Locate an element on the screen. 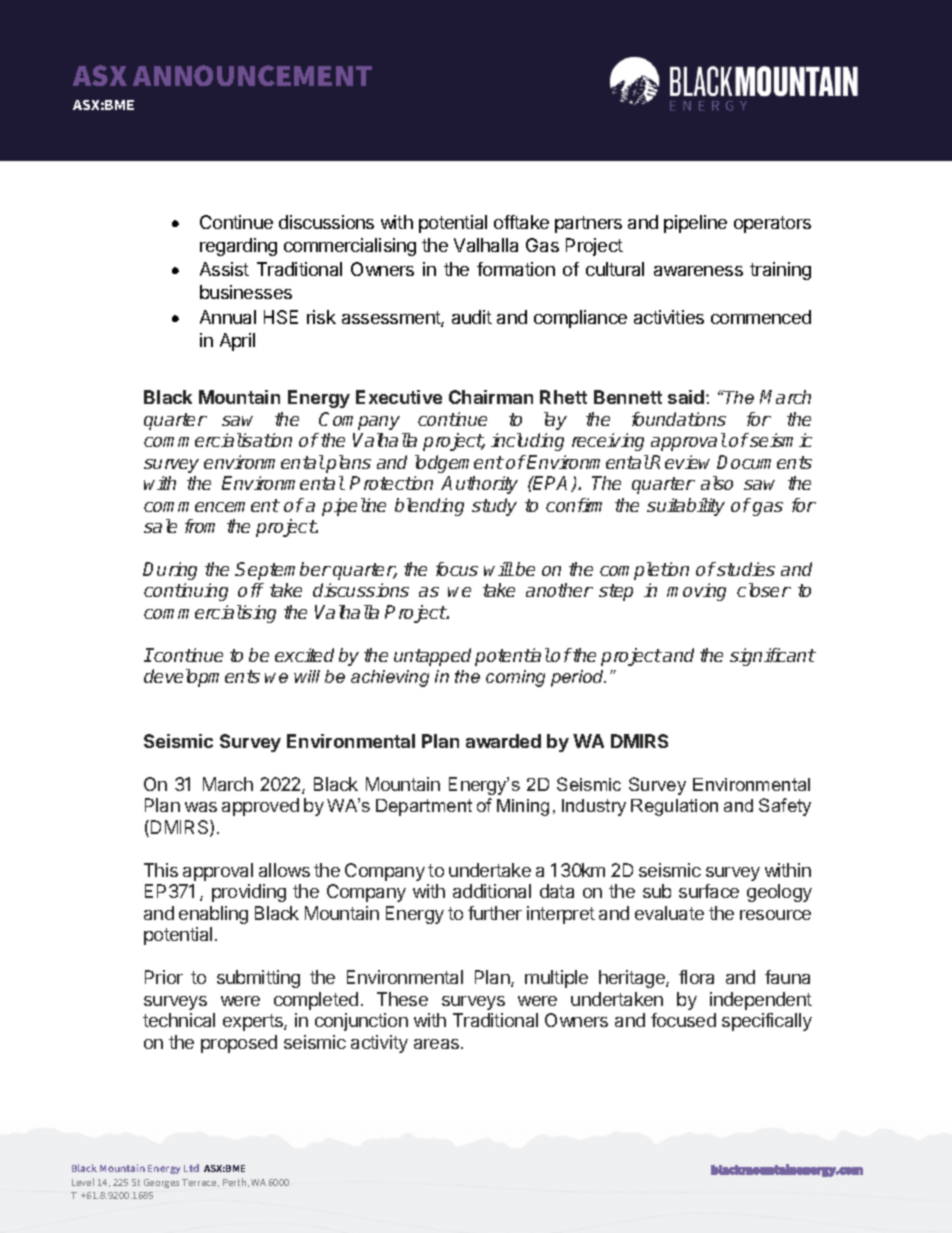  operators is located at coordinates (772, 224).
